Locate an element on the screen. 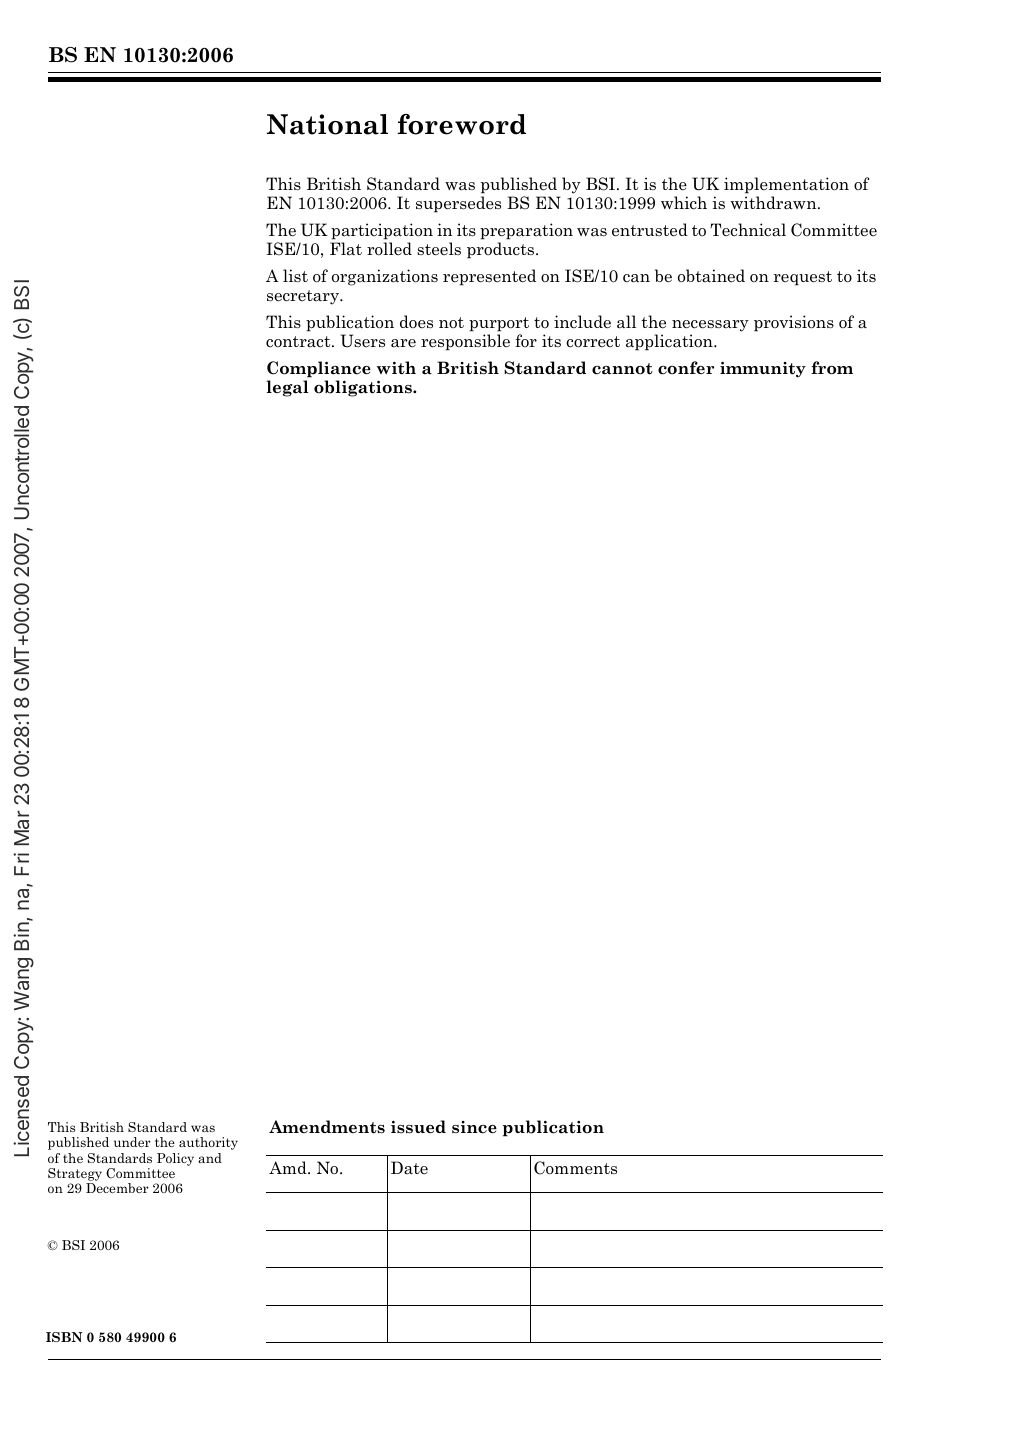 This screenshot has height=1437, width=1016. implementation is located at coordinates (786, 185).
